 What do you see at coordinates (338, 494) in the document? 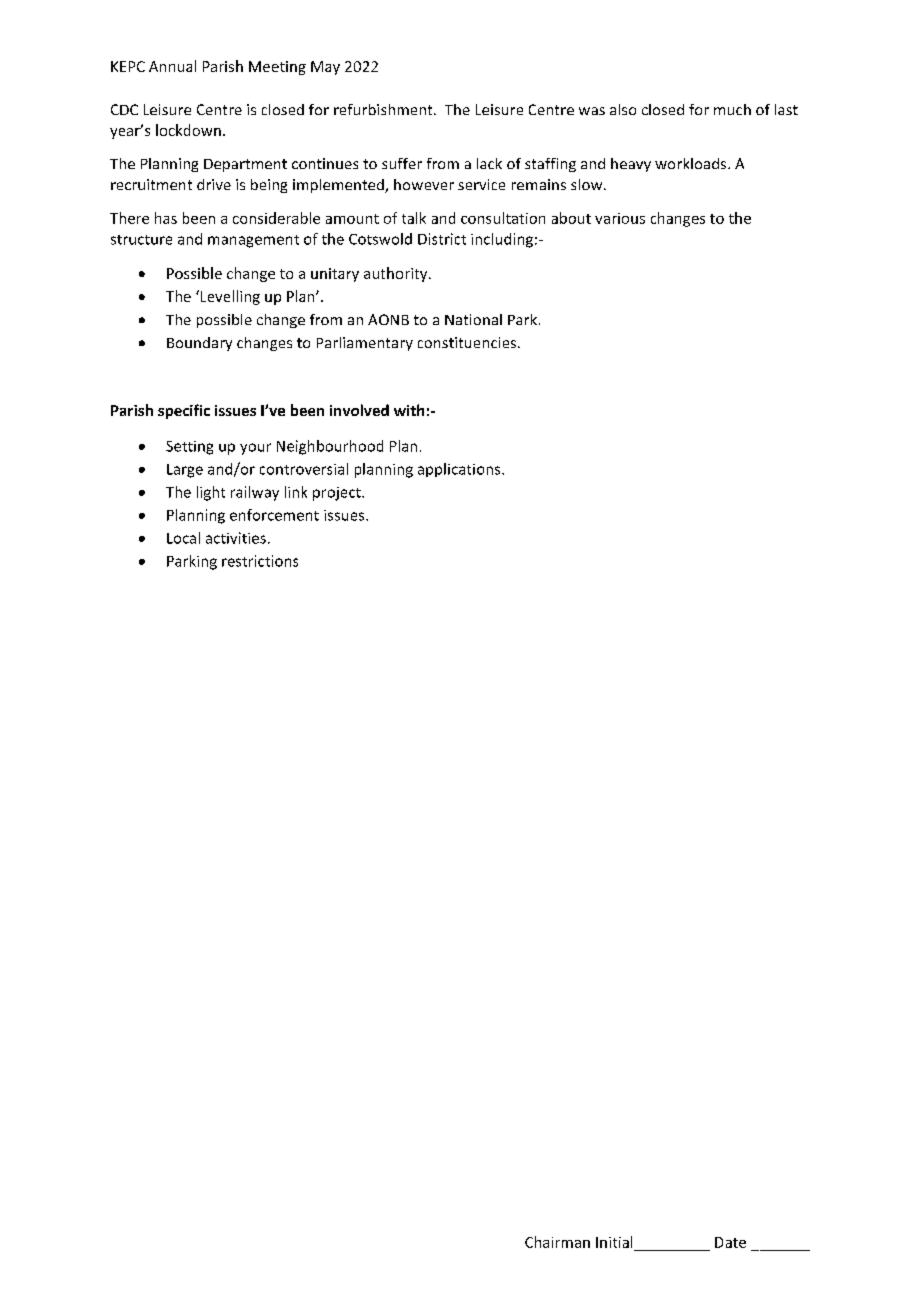
I see `project` at bounding box center [338, 494].
